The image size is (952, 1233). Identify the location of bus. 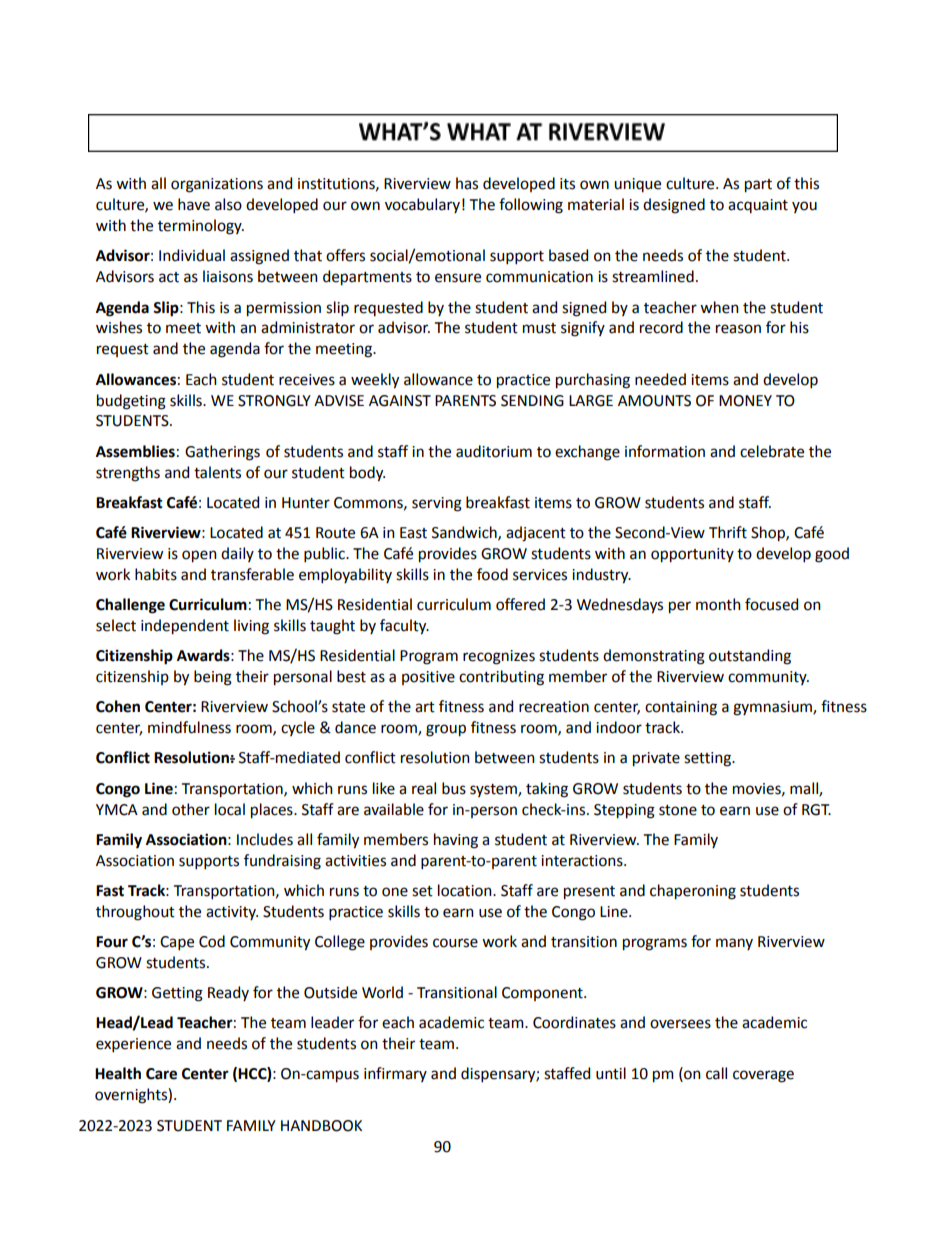
(454, 788).
